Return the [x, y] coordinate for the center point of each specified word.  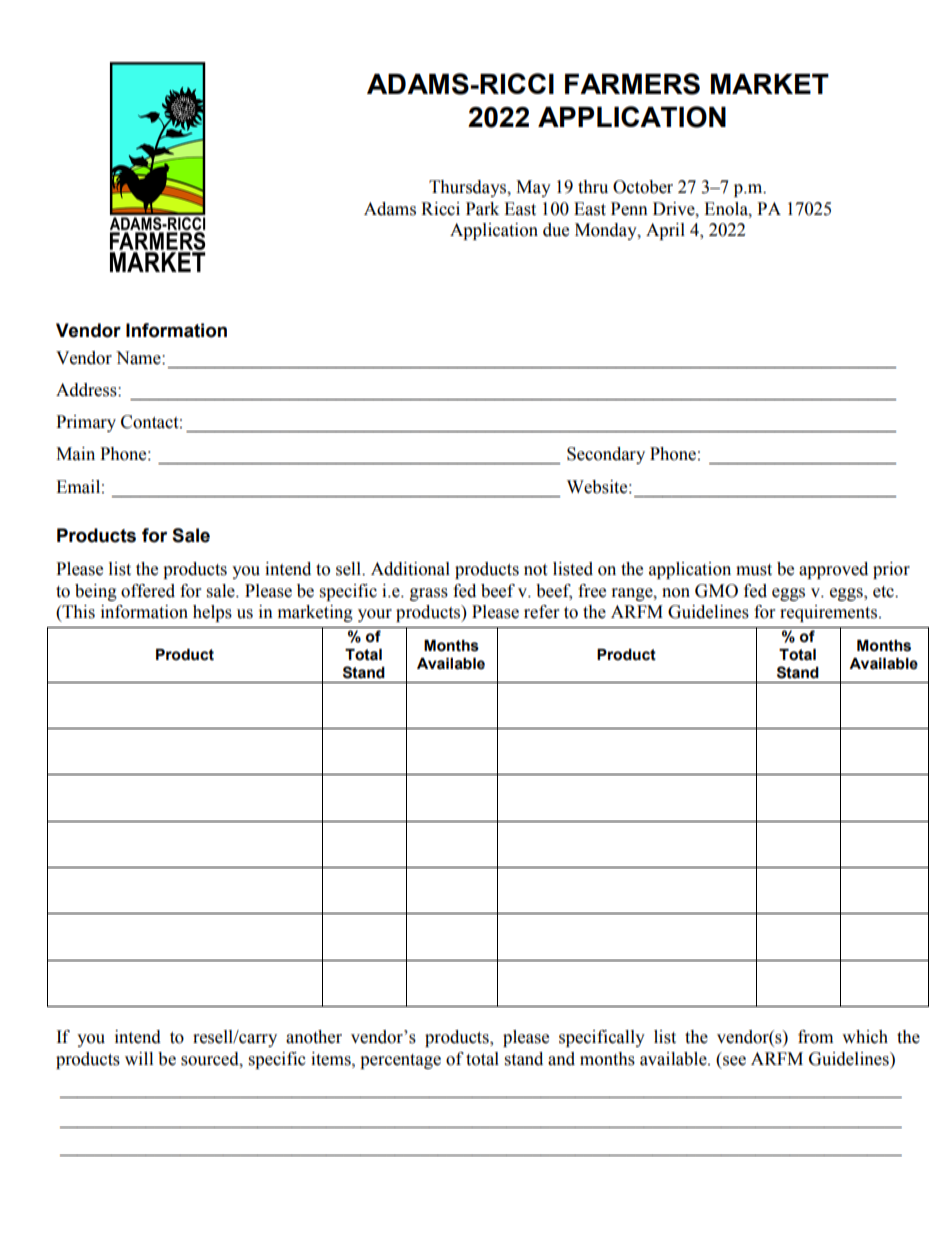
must [754, 570]
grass [429, 594]
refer [541, 612]
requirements [830, 613]
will [139, 1058]
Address [87, 390]
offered [148, 591]
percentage [400, 1061]
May [533, 188]
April [665, 231]
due [556, 230]
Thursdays [469, 188]
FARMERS [632, 84]
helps [212, 613]
